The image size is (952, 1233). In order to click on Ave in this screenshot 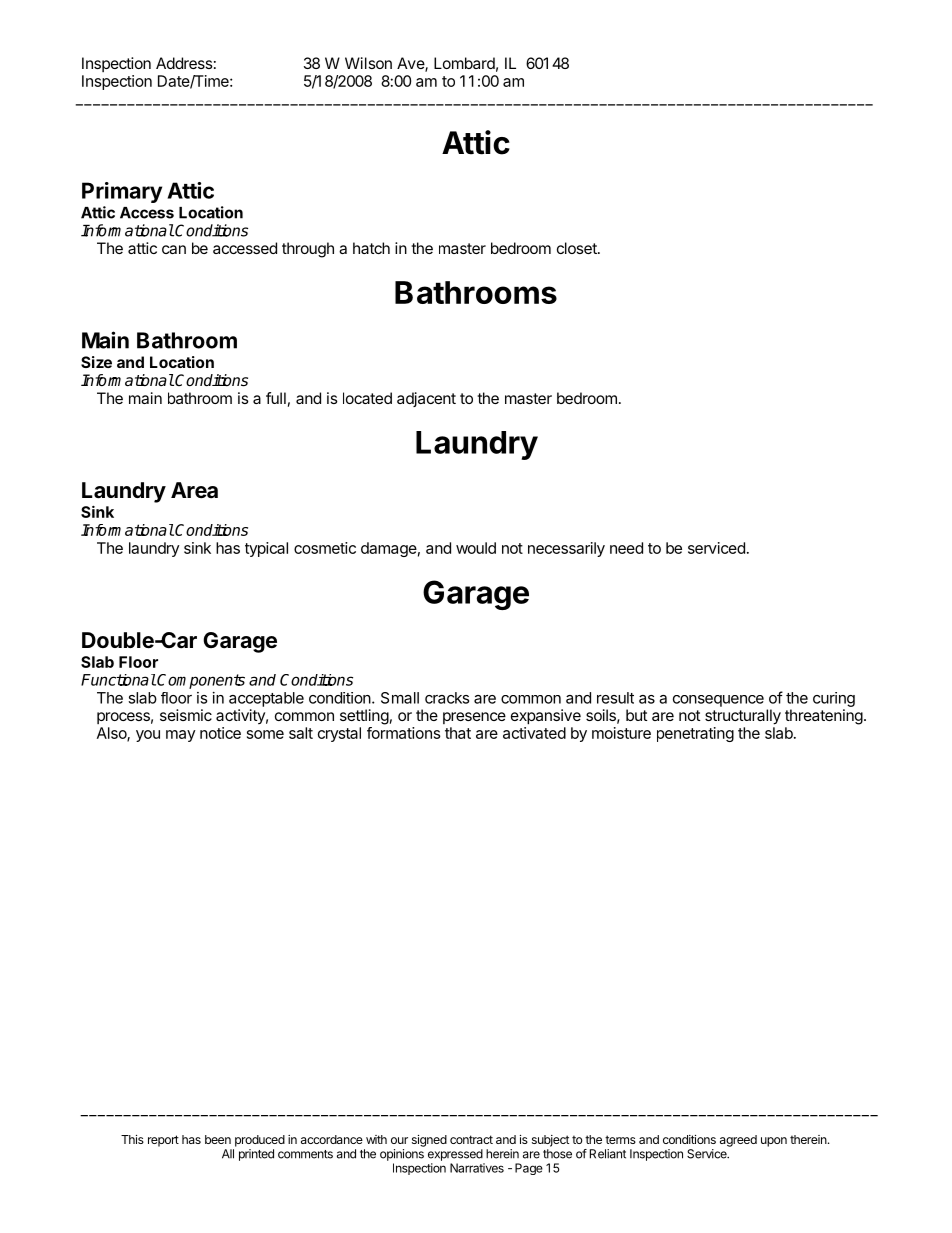, I will do `click(411, 64)`.
